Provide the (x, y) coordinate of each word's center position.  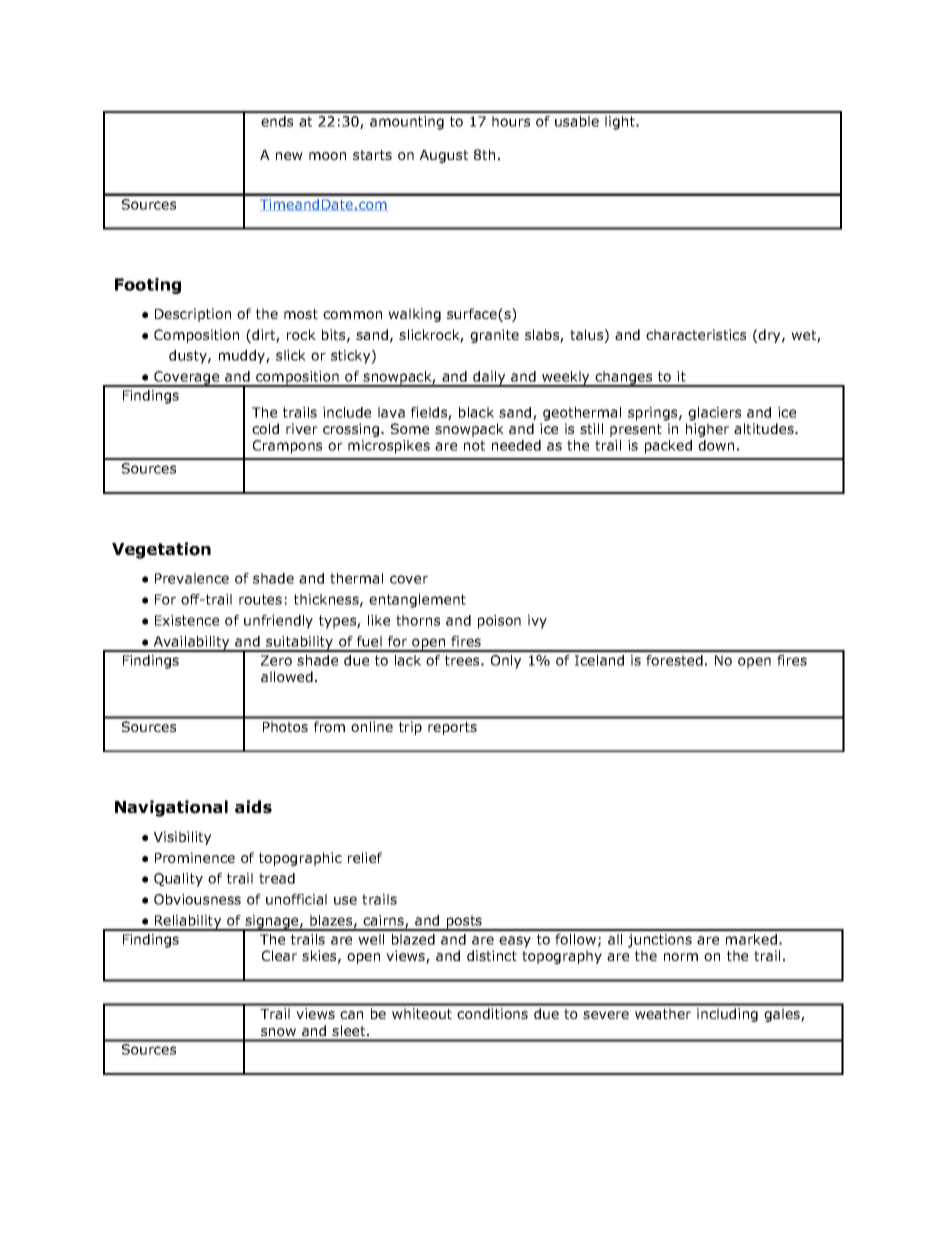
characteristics (696, 334)
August (444, 156)
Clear (279, 955)
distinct (492, 955)
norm (681, 957)
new (289, 156)
